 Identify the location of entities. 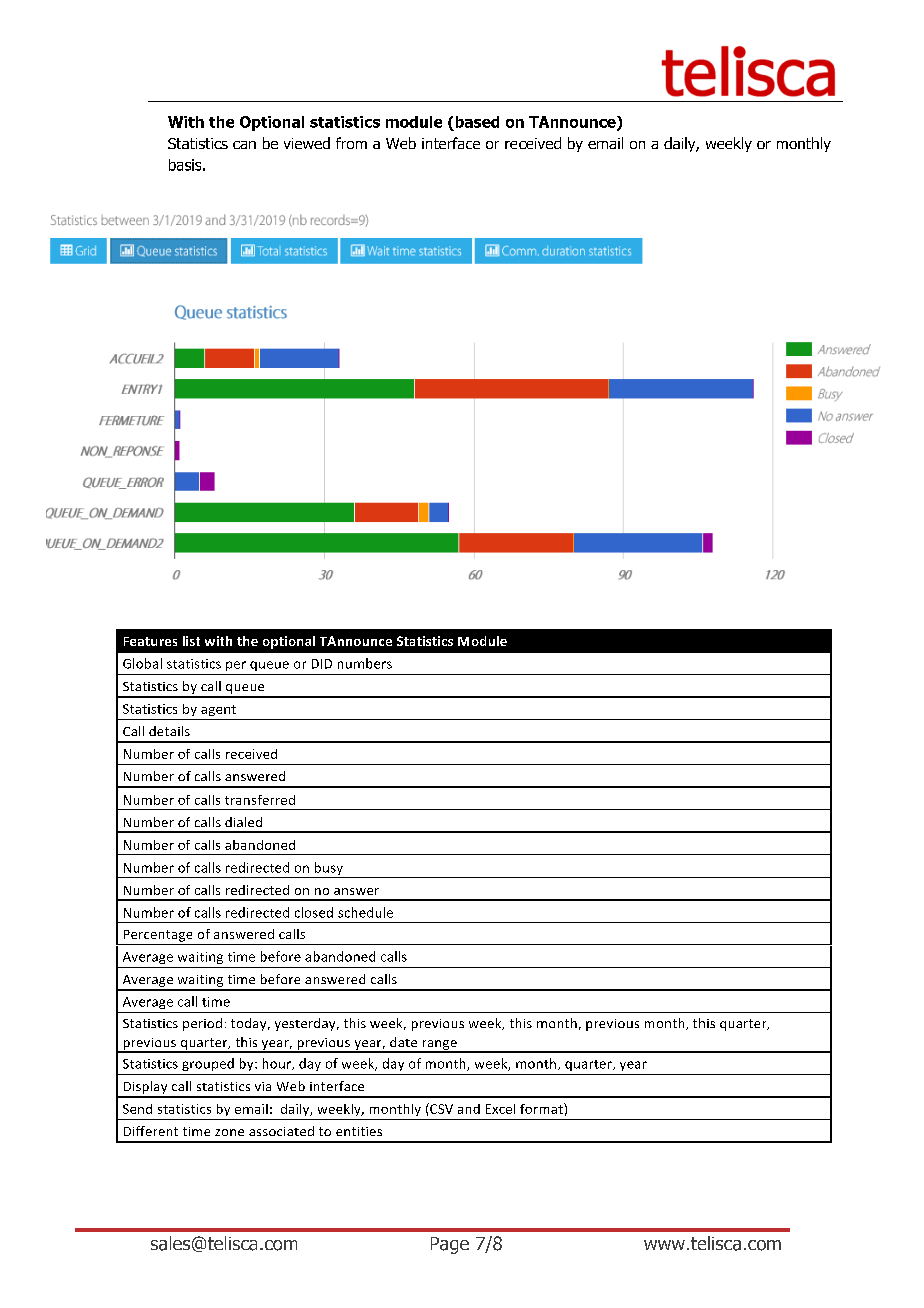
(359, 1131).
